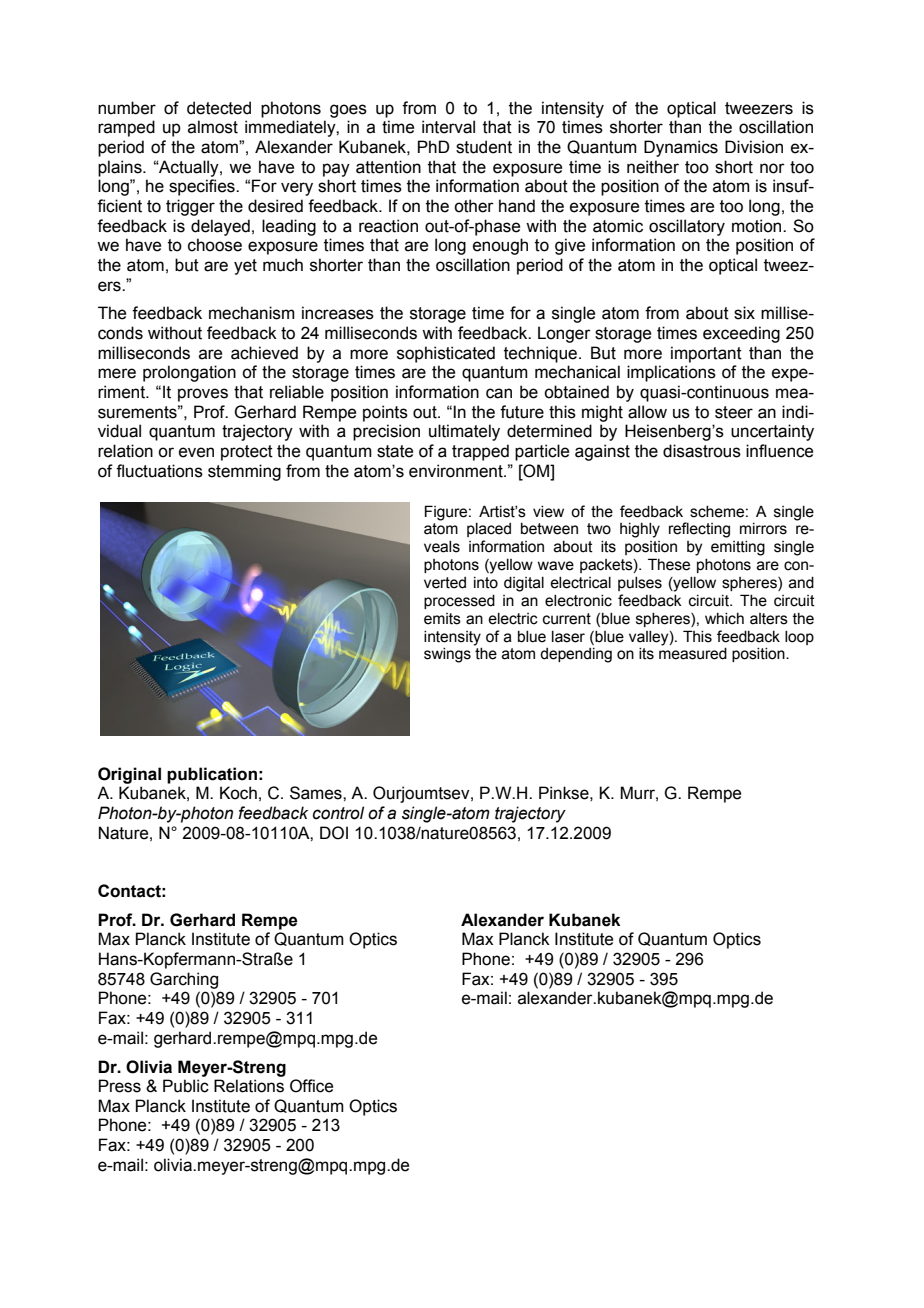  I want to click on DOI, so click(334, 833).
